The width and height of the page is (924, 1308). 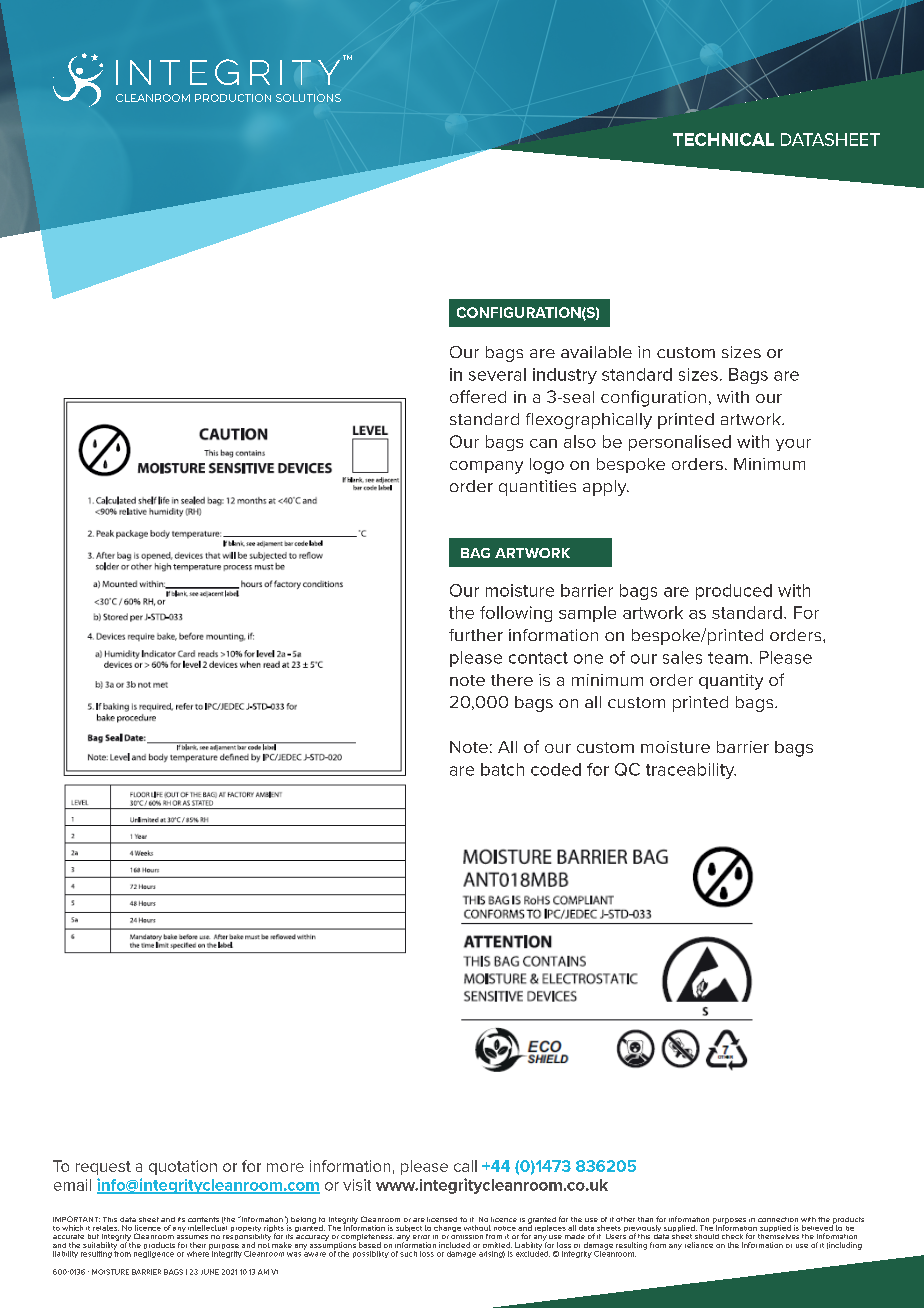 What do you see at coordinates (454, 1245) in the page?
I see `included` at bounding box center [454, 1245].
